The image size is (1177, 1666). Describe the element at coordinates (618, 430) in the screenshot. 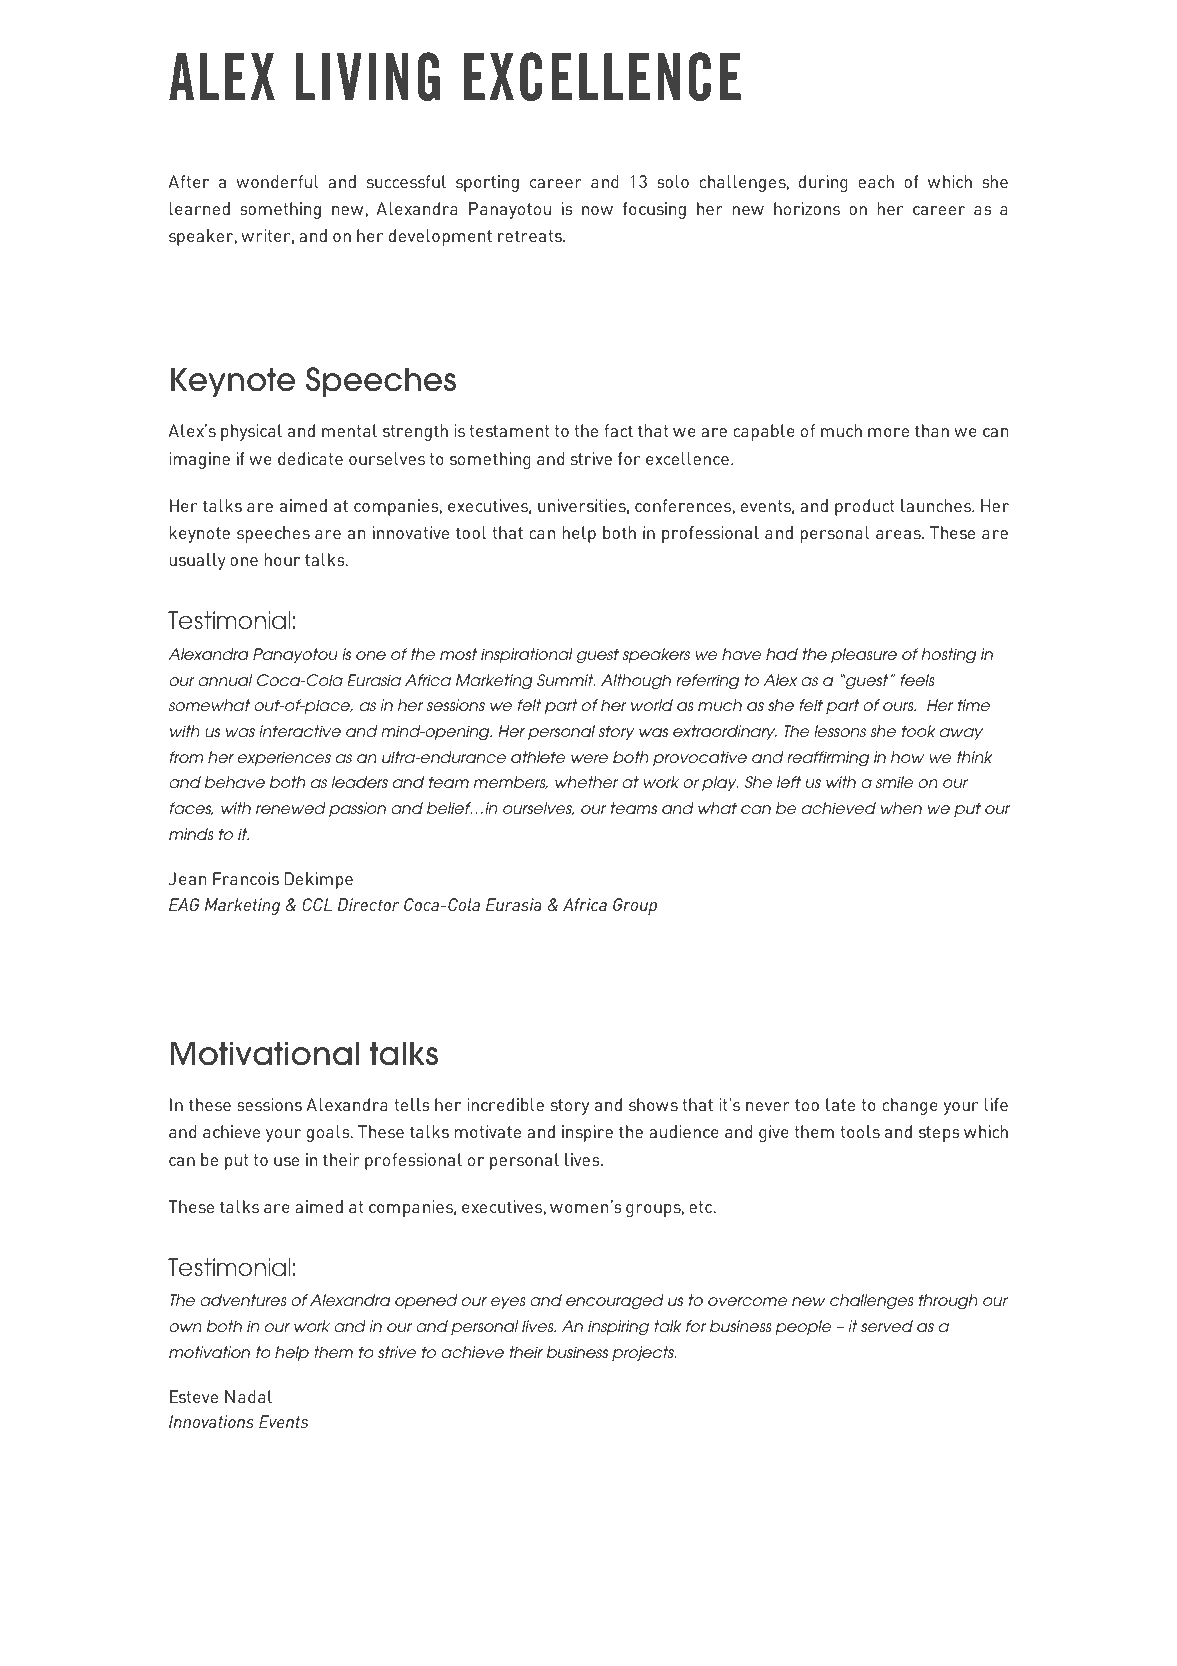

I see `fact` at that location.
